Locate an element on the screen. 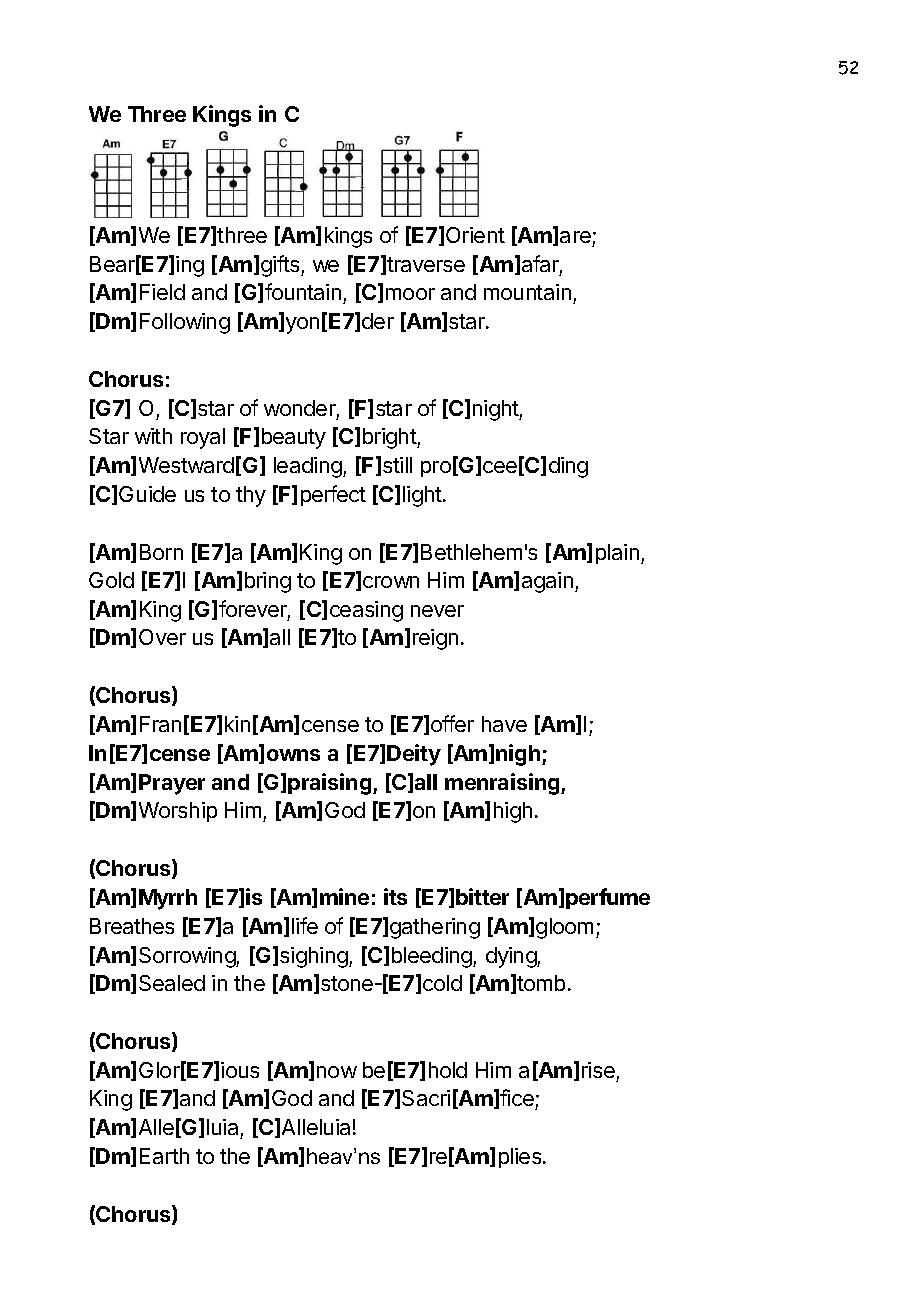 The image size is (924, 1309). thy is located at coordinates (251, 496).
